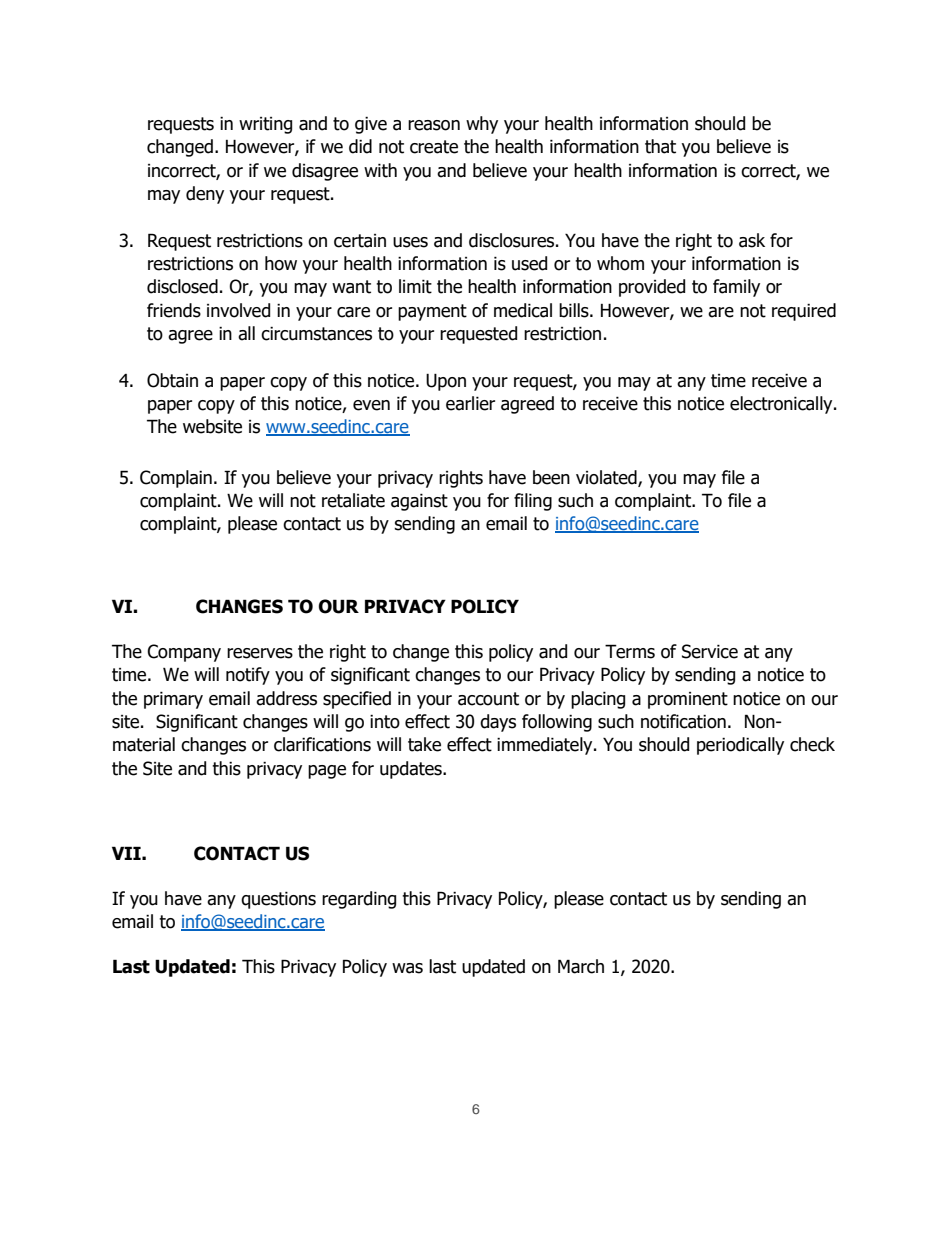 This document has width=952, height=1233. What do you see at coordinates (660, 146) in the document?
I see `that` at bounding box center [660, 146].
